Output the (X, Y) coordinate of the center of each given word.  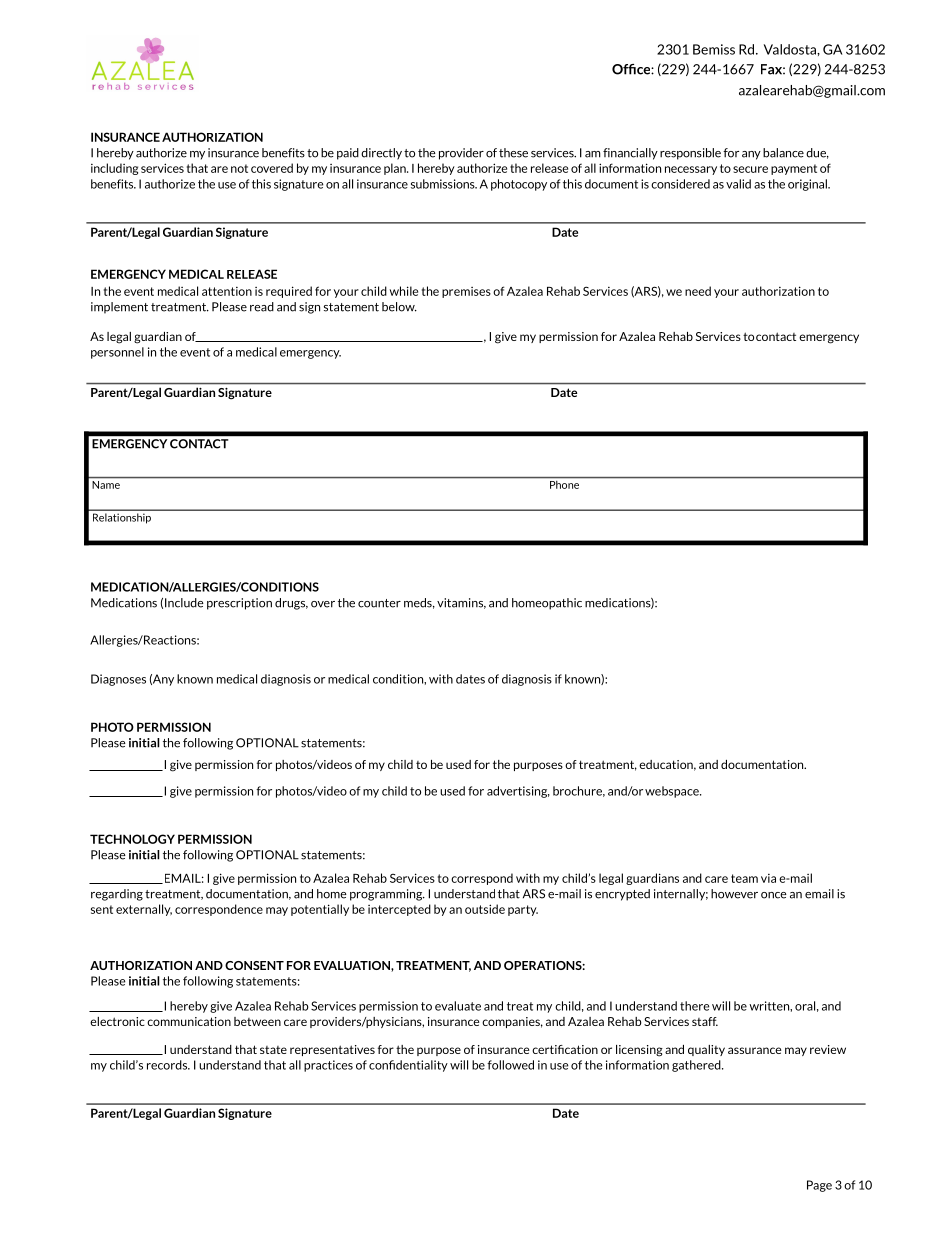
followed (510, 1065)
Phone (564, 485)
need (698, 291)
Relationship (122, 518)
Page (819, 1186)
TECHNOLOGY (132, 839)
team (744, 878)
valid (738, 184)
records (168, 1065)
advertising (518, 792)
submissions (444, 184)
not (239, 168)
